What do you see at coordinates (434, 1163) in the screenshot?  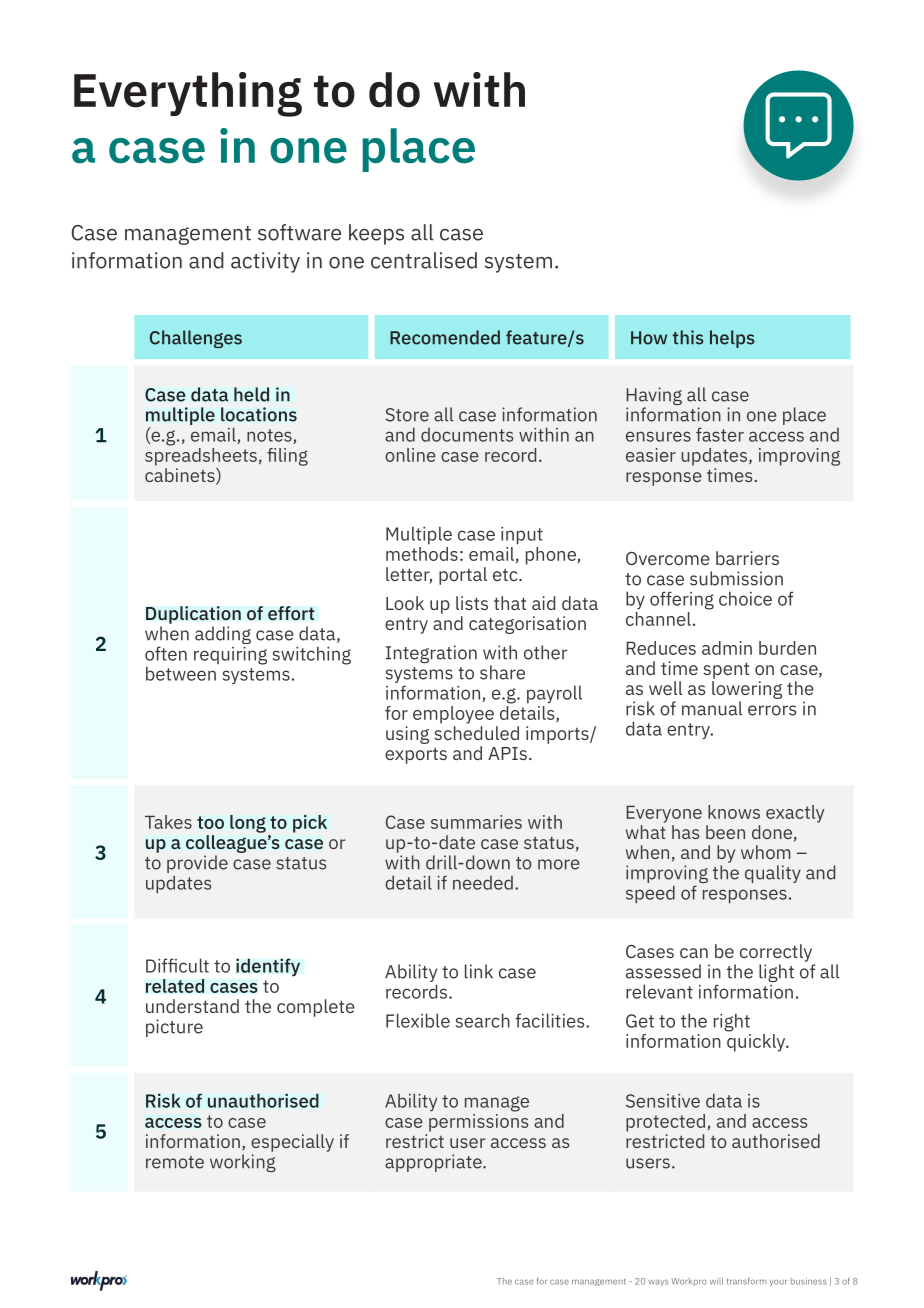 I see `appropriate` at bounding box center [434, 1163].
